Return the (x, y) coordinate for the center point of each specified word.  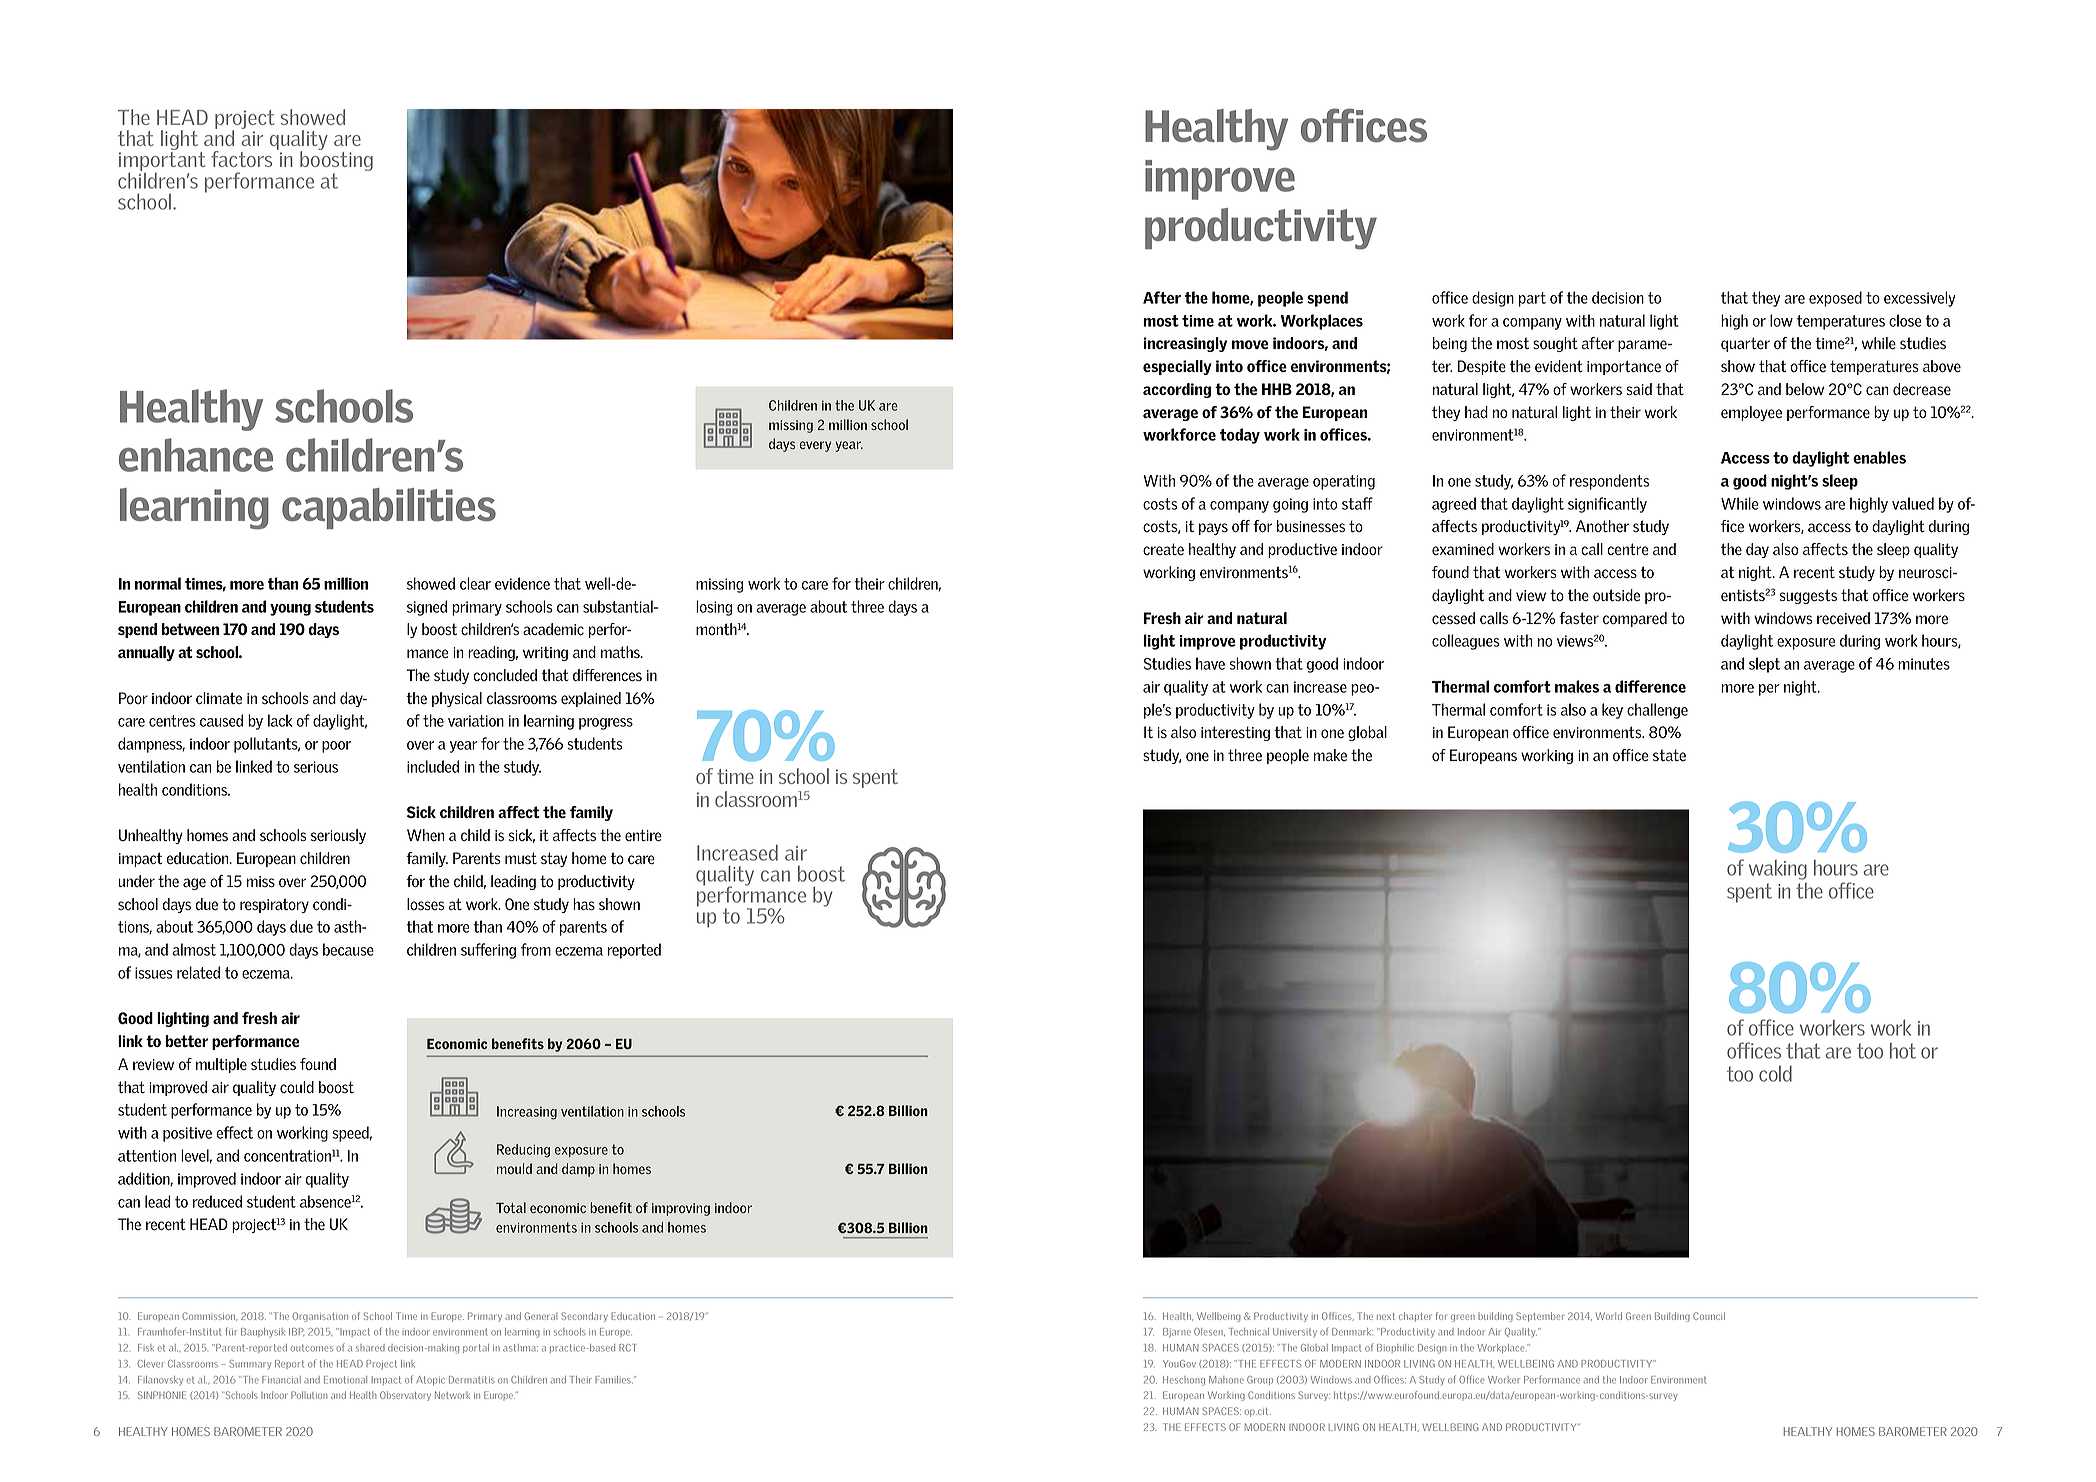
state (1669, 755)
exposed (1835, 299)
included (433, 766)
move (1250, 344)
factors (241, 159)
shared (370, 1348)
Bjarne (1177, 1333)
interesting (1235, 733)
